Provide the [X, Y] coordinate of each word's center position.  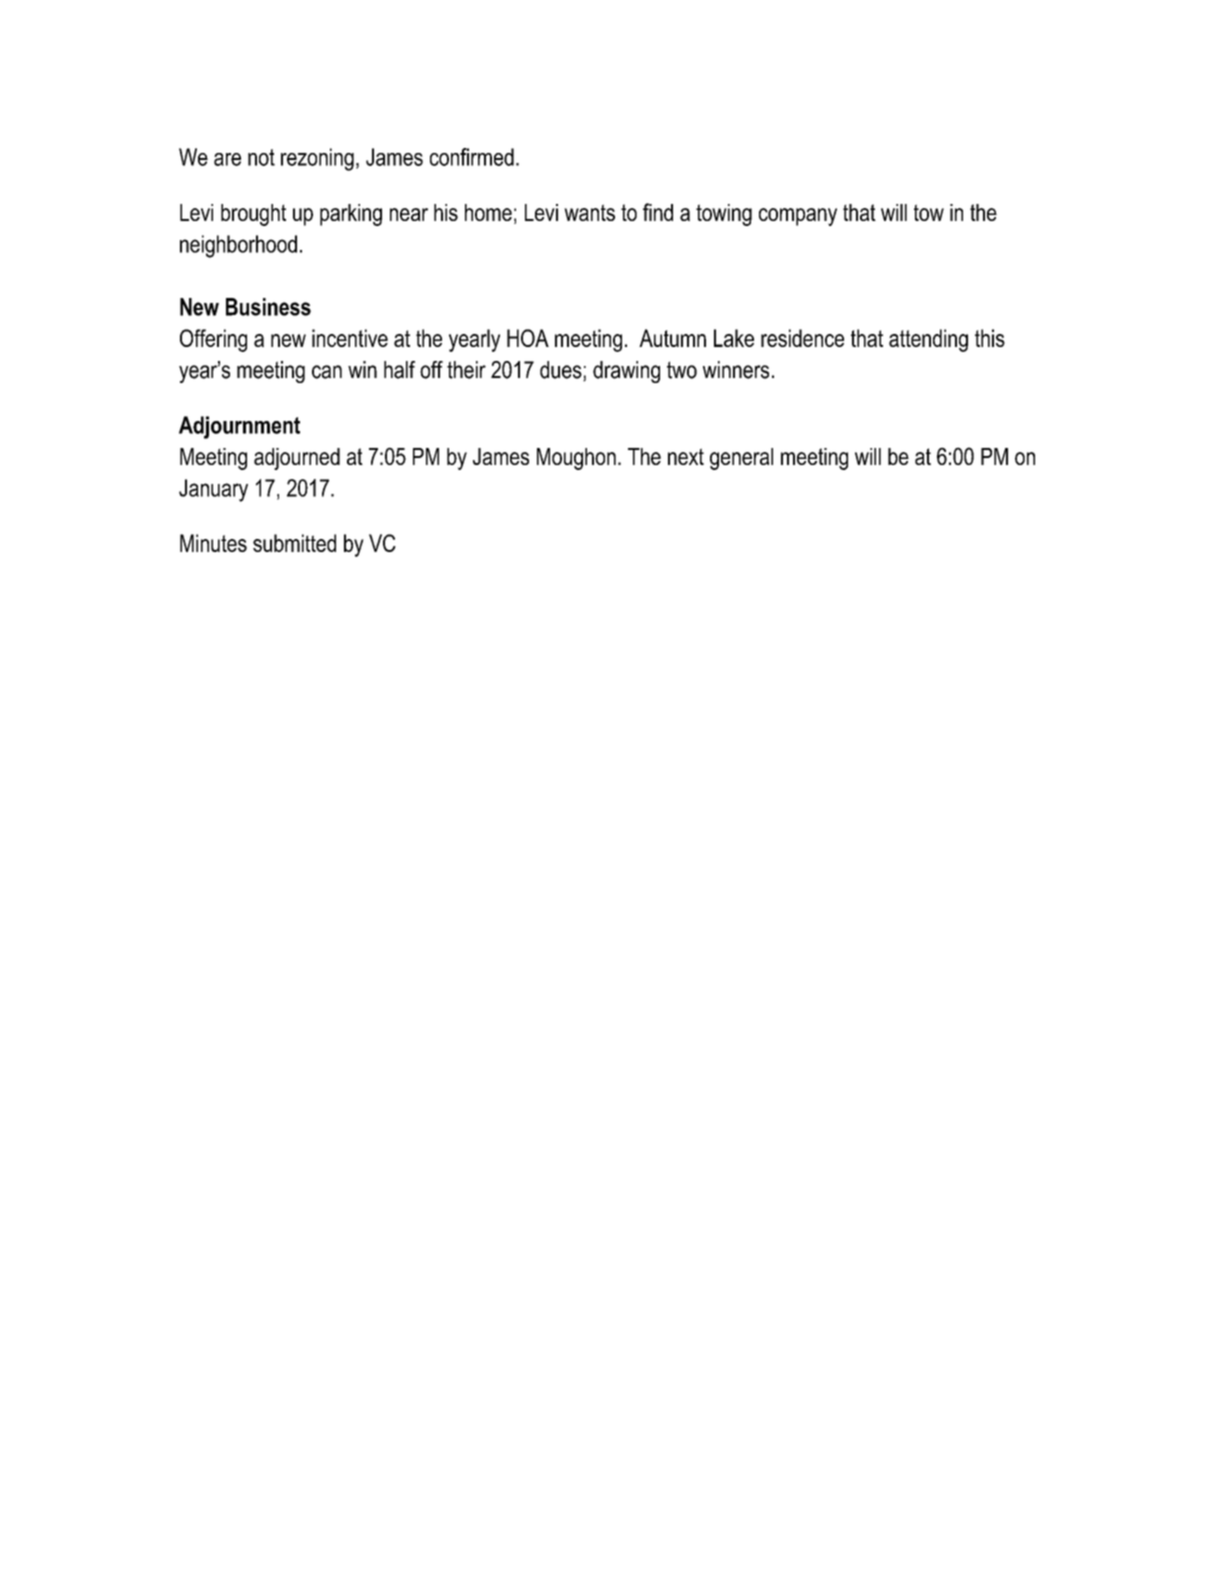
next [686, 456]
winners [736, 370]
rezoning [317, 159]
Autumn [672, 338]
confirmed [472, 157]
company [798, 217]
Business [268, 307]
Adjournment [239, 427]
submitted [294, 543]
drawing [626, 372]
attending [928, 340]
